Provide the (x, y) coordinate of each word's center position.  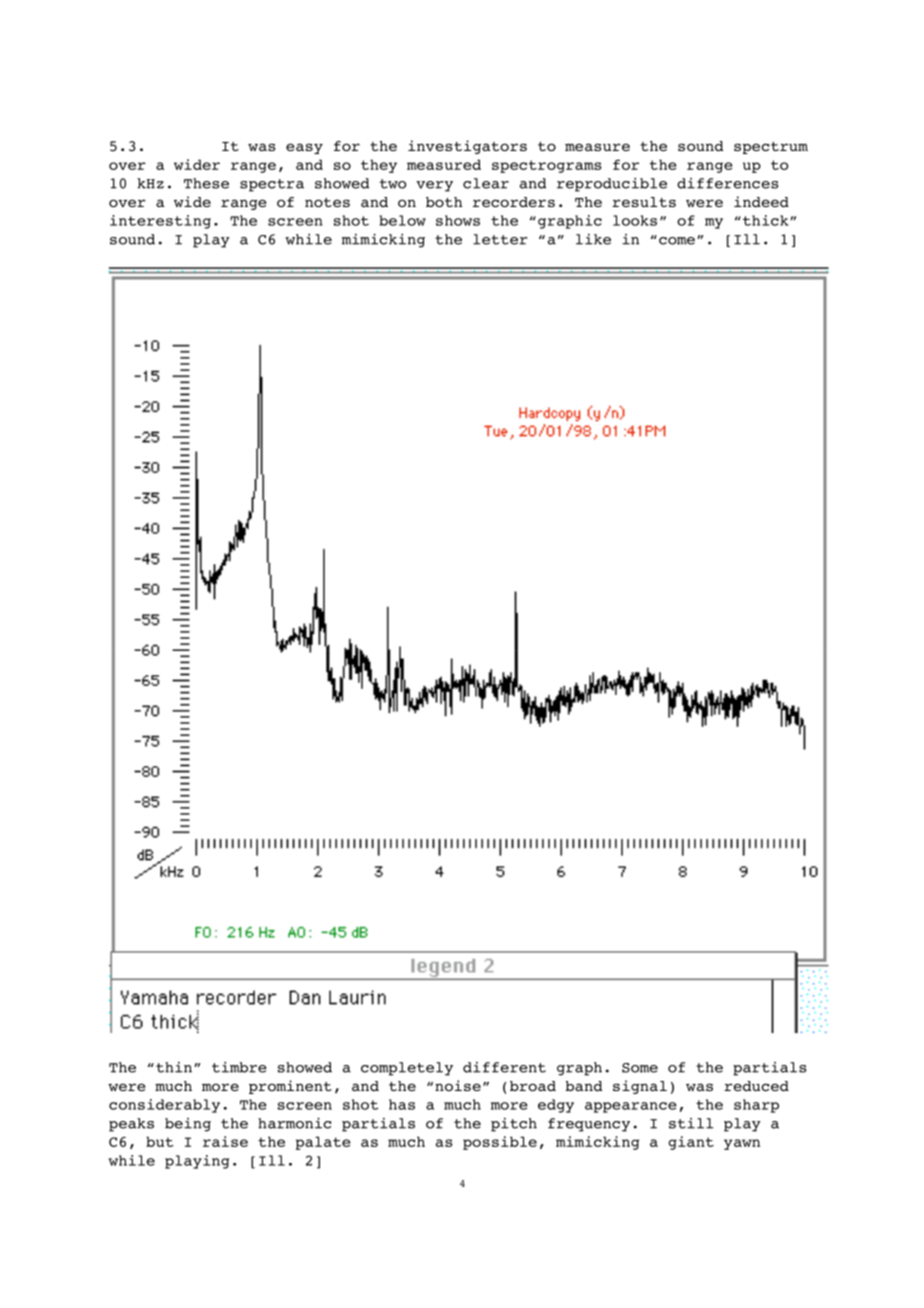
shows (458, 220)
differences (727, 183)
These (206, 183)
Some (640, 1068)
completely (407, 1069)
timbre (239, 1067)
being (188, 1125)
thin (175, 1067)
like (593, 239)
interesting (160, 222)
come (677, 241)
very (434, 186)
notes (327, 202)
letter (500, 239)
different (504, 1067)
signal (640, 1087)
